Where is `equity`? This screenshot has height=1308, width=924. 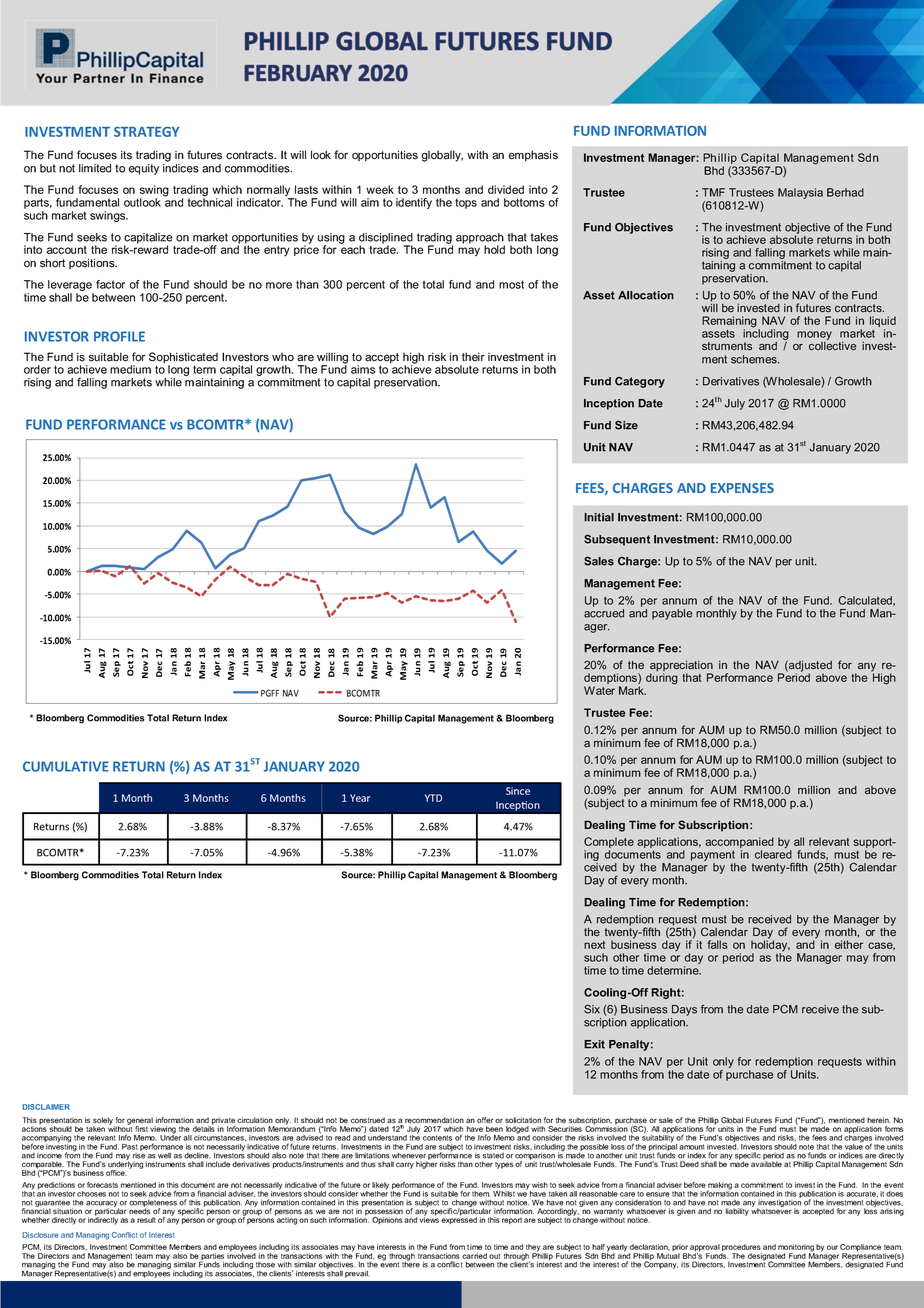
equity is located at coordinates (144, 169).
